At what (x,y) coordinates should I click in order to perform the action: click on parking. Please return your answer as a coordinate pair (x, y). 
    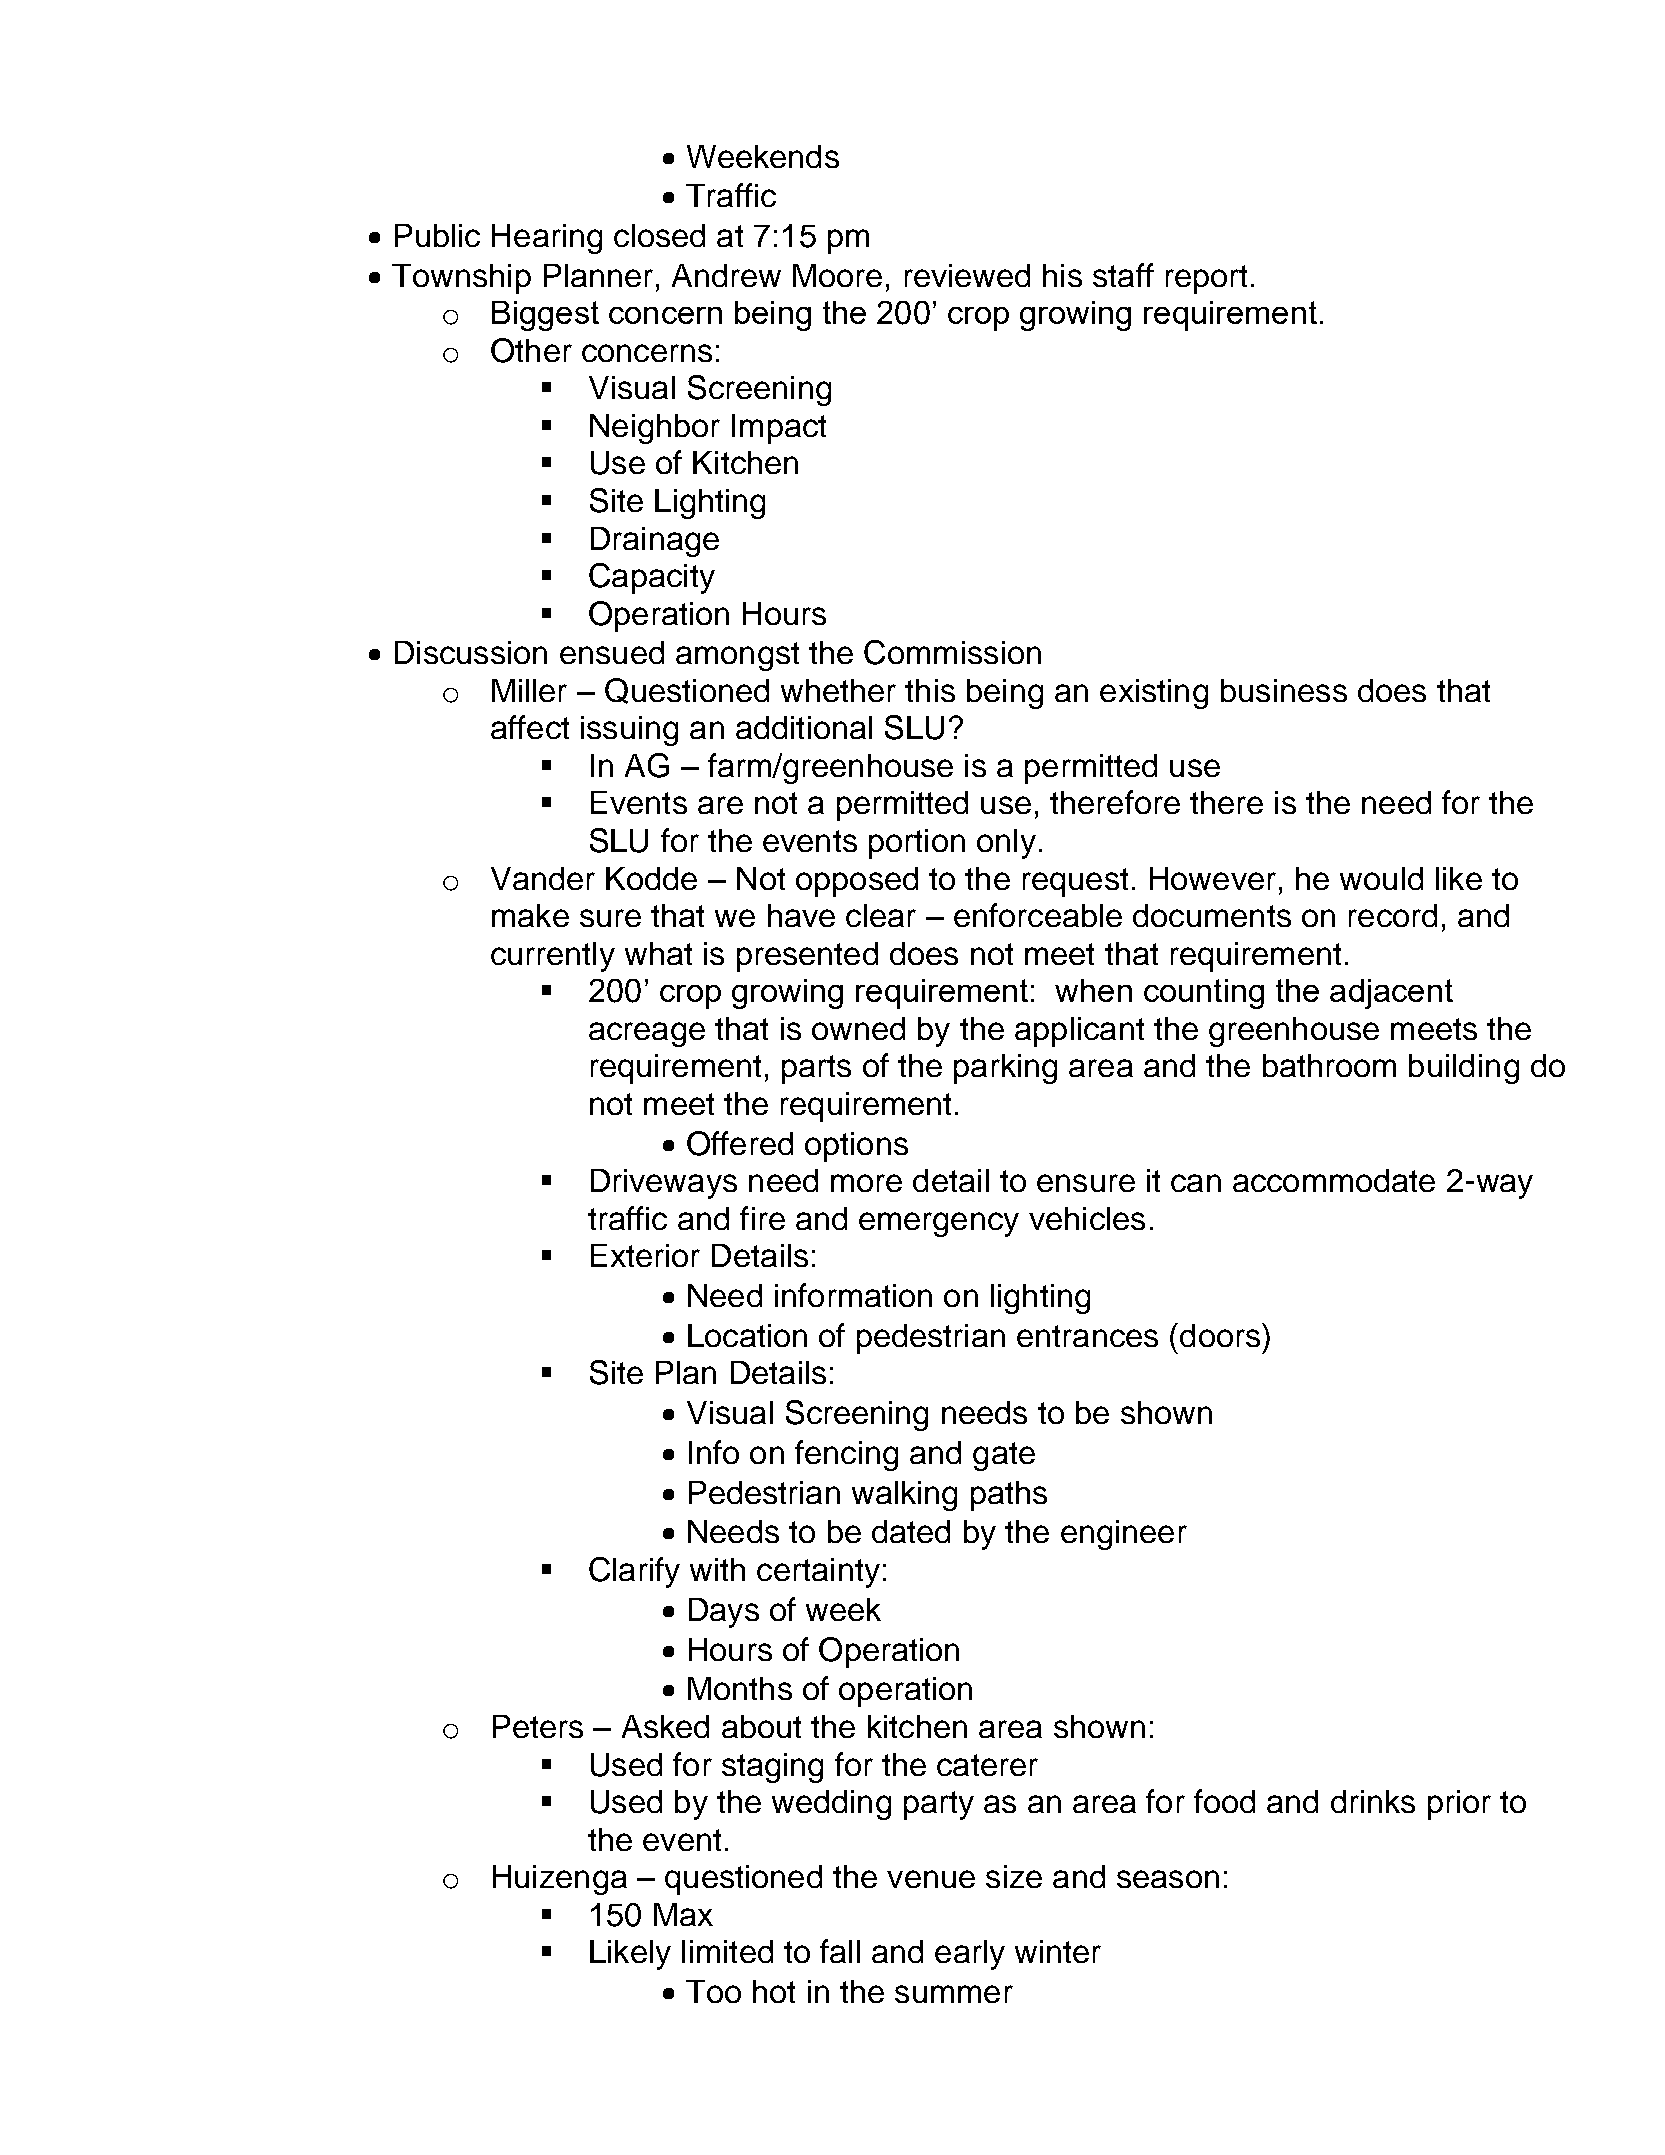
    Looking at the image, I should click on (1005, 1069).
